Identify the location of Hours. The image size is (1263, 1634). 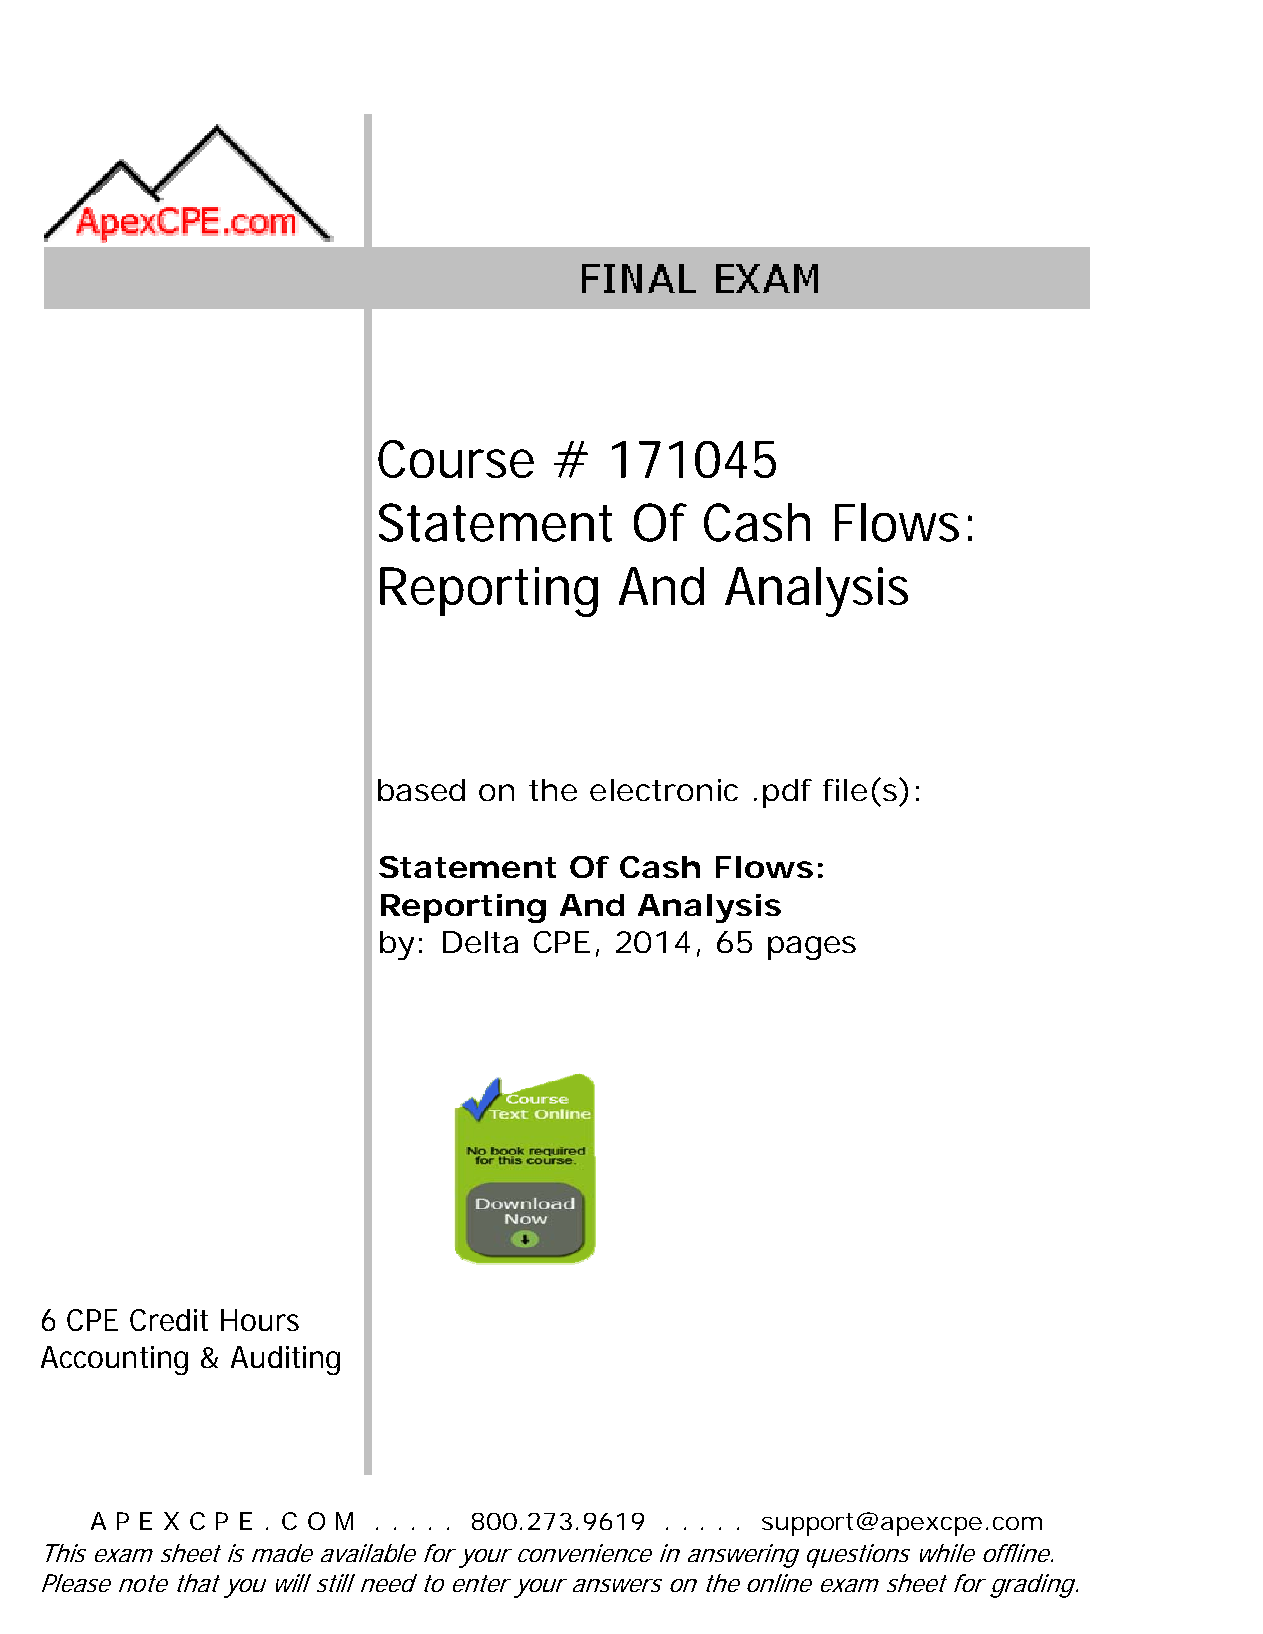
(260, 1320).
